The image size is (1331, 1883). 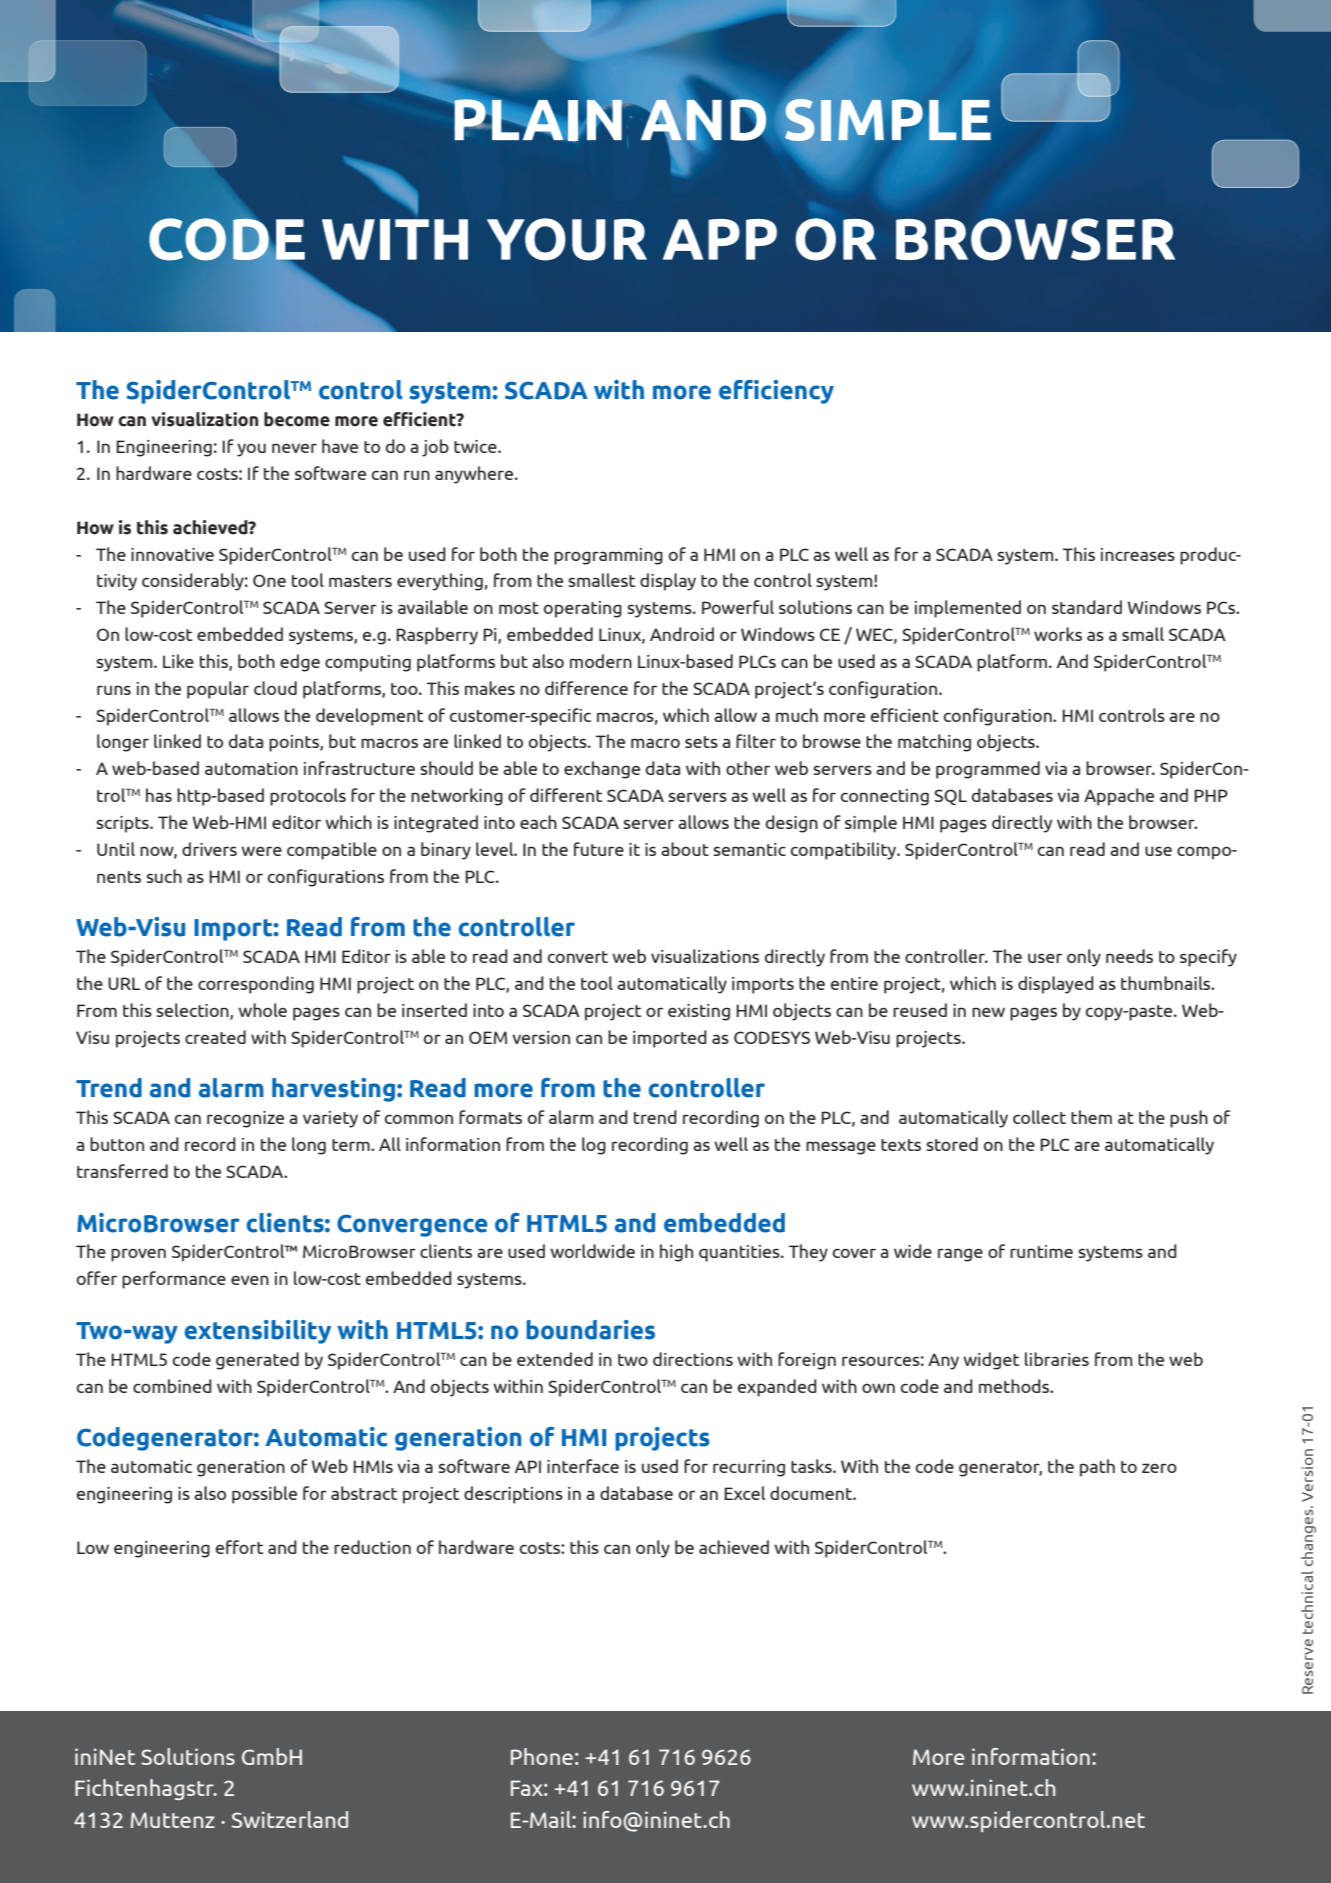 What do you see at coordinates (297, 419) in the document?
I see `become` at bounding box center [297, 419].
